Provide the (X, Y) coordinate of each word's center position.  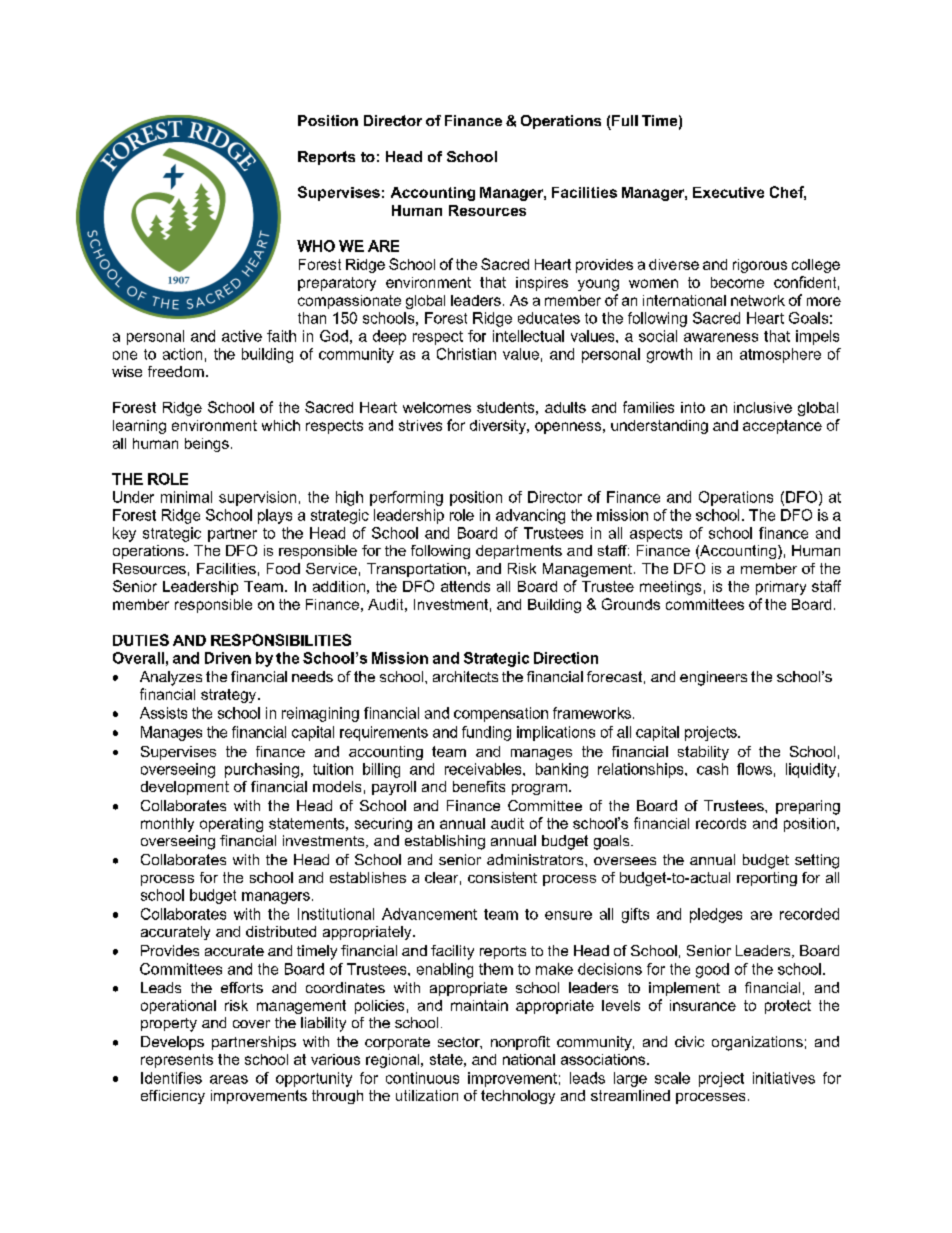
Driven (228, 658)
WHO (316, 246)
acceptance (782, 427)
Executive (728, 192)
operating (231, 825)
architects (465, 676)
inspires (542, 284)
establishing (445, 842)
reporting (767, 879)
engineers (713, 678)
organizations (757, 1043)
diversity (499, 427)
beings (207, 445)
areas (229, 1079)
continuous (422, 1078)
